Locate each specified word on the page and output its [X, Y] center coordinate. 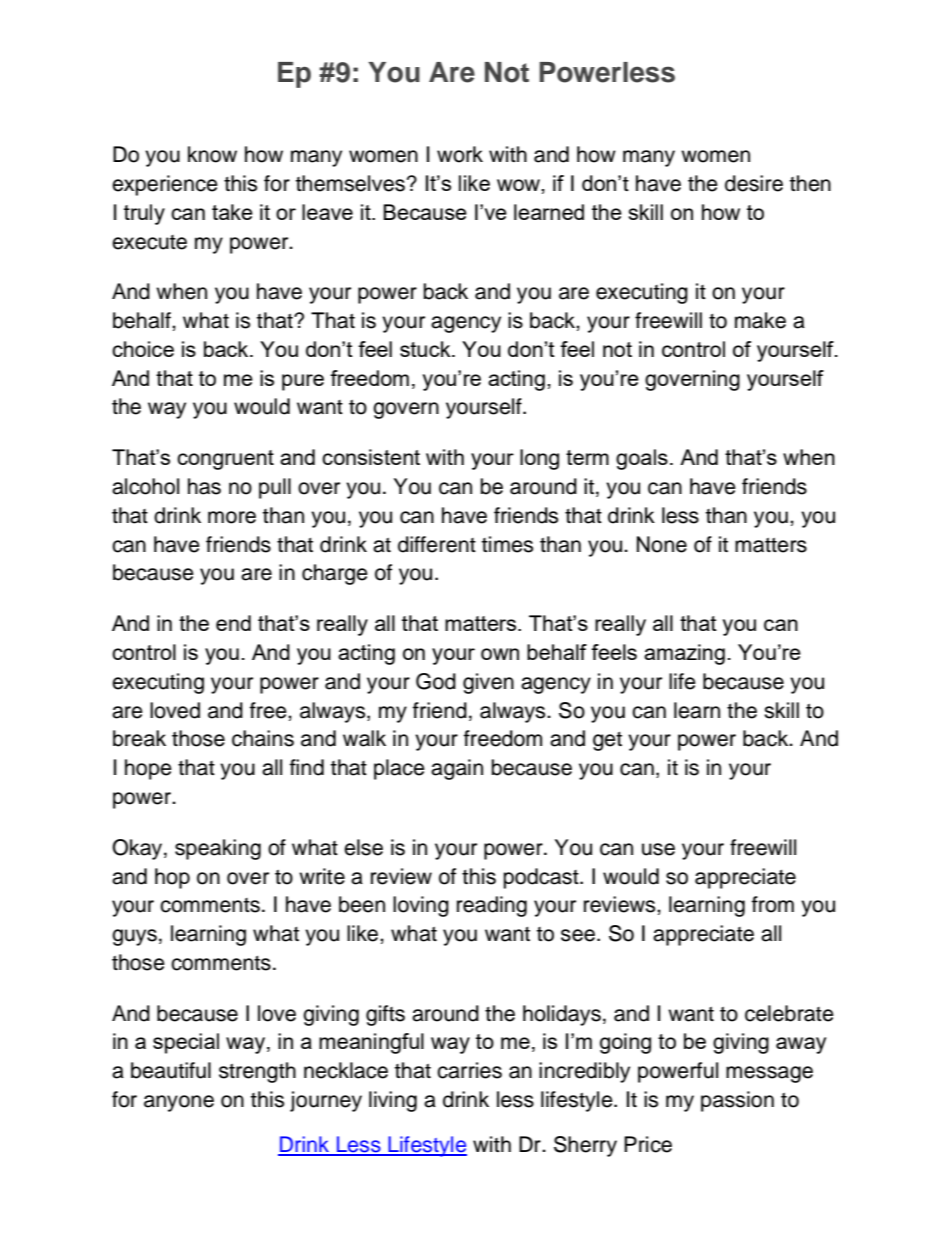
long [539, 459]
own [500, 654]
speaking [218, 849]
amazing [684, 654]
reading [492, 906]
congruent [225, 460]
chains [263, 738]
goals [642, 459]
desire [754, 183]
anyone [179, 1103]
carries [469, 1070]
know [212, 154]
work [460, 154]
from [773, 904]
